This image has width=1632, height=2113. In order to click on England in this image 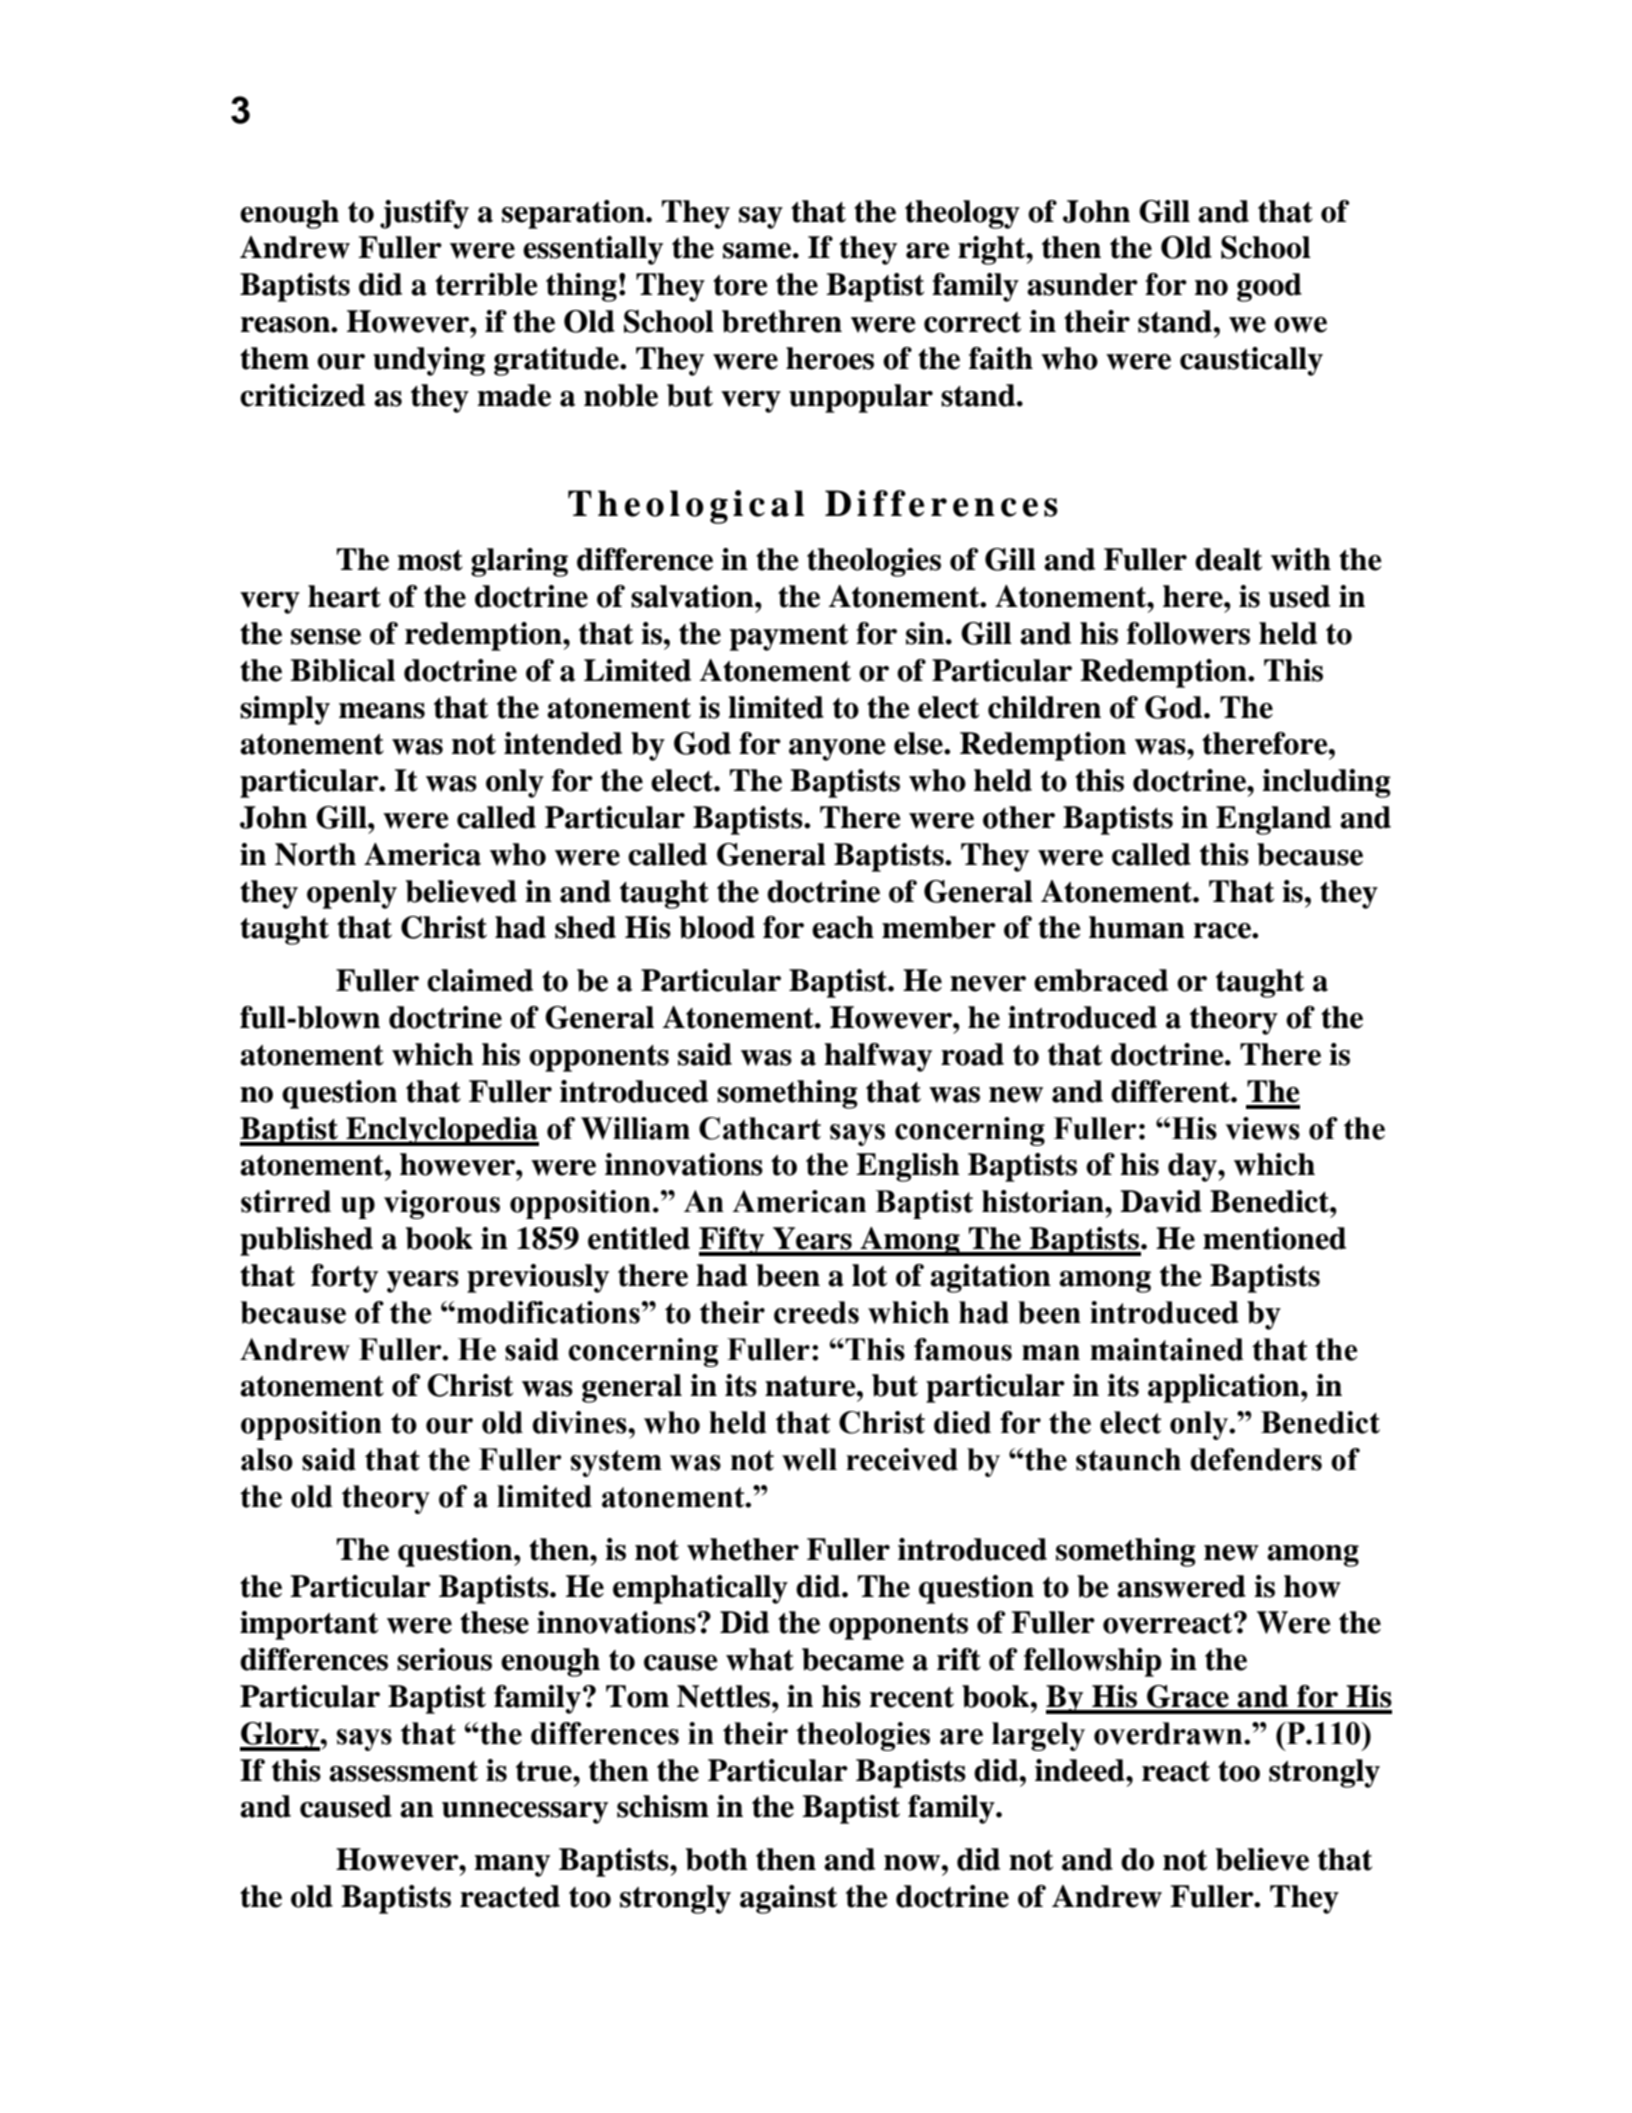, I will do `click(1273, 820)`.
